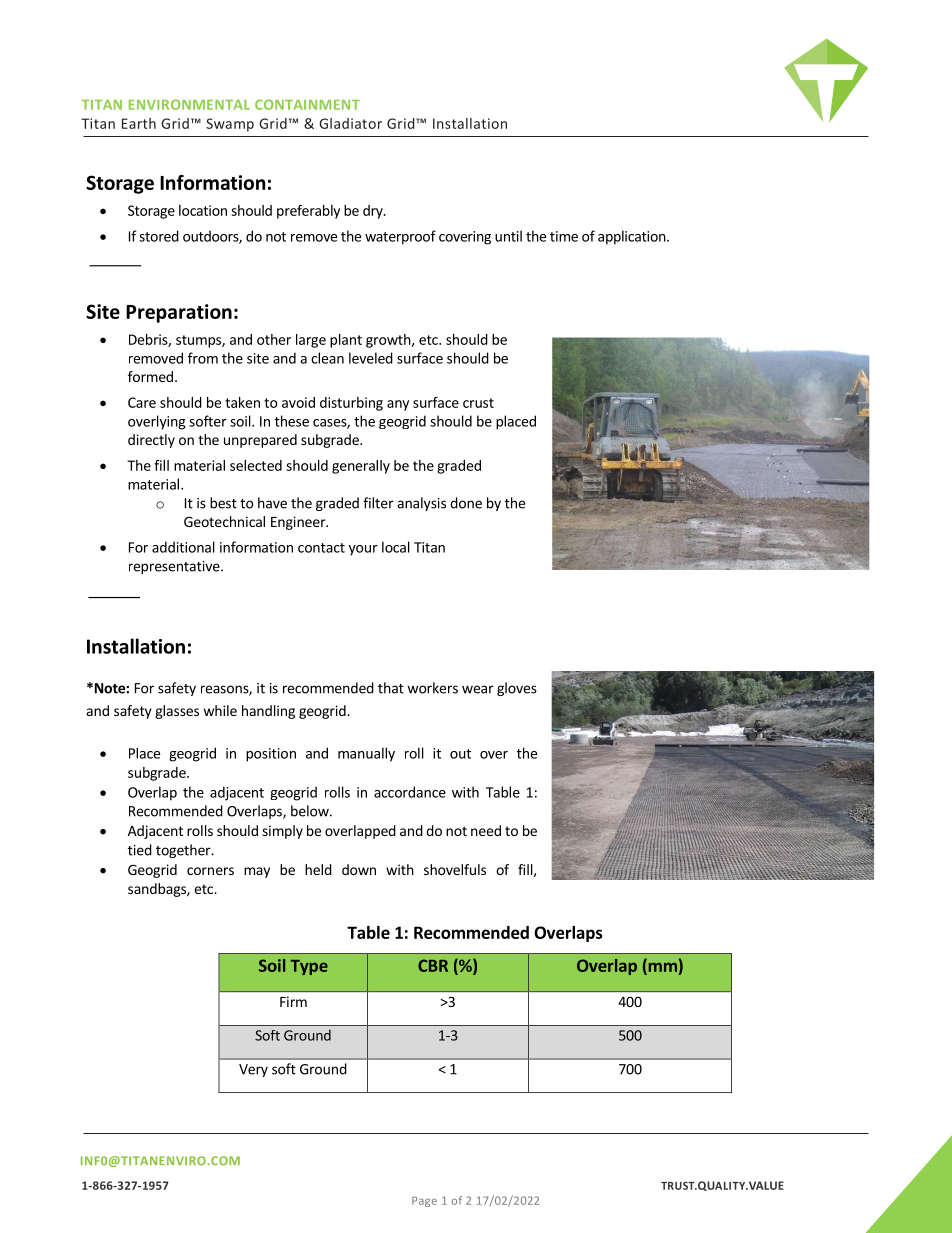 Image resolution: width=952 pixels, height=1233 pixels. What do you see at coordinates (398, 405) in the screenshot?
I see `any` at bounding box center [398, 405].
